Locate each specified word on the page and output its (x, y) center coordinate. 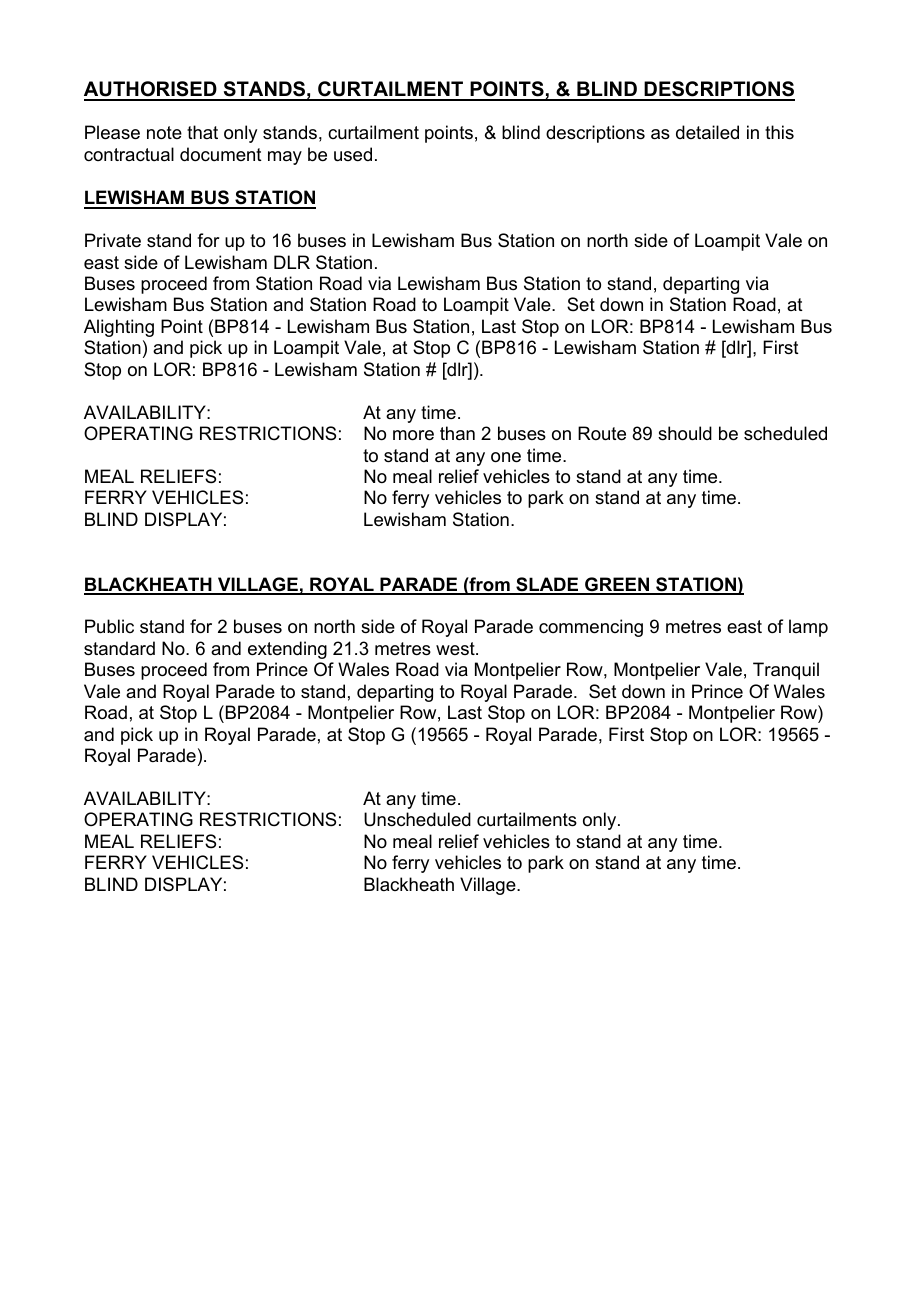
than (457, 433)
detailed (707, 132)
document (221, 154)
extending (287, 650)
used (353, 154)
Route (602, 433)
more (413, 435)
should (685, 433)
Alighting (119, 328)
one (506, 457)
